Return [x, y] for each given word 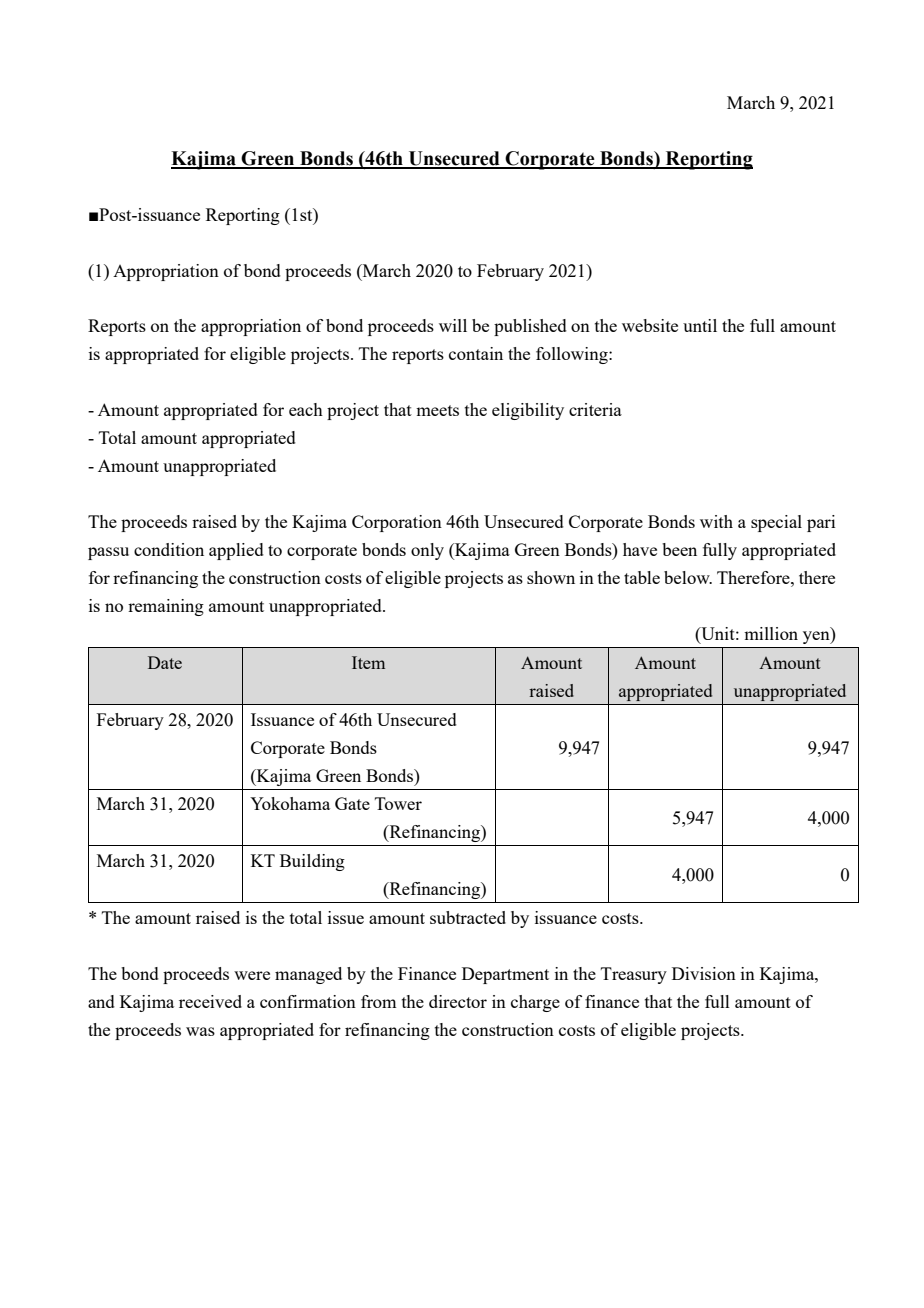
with [716, 521]
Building [312, 862]
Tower [398, 803]
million [771, 633]
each [306, 409]
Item [368, 662]
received [210, 1001]
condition [169, 549]
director [458, 1001]
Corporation [397, 523]
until [700, 325]
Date [165, 662]
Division [704, 973]
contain [476, 353]
